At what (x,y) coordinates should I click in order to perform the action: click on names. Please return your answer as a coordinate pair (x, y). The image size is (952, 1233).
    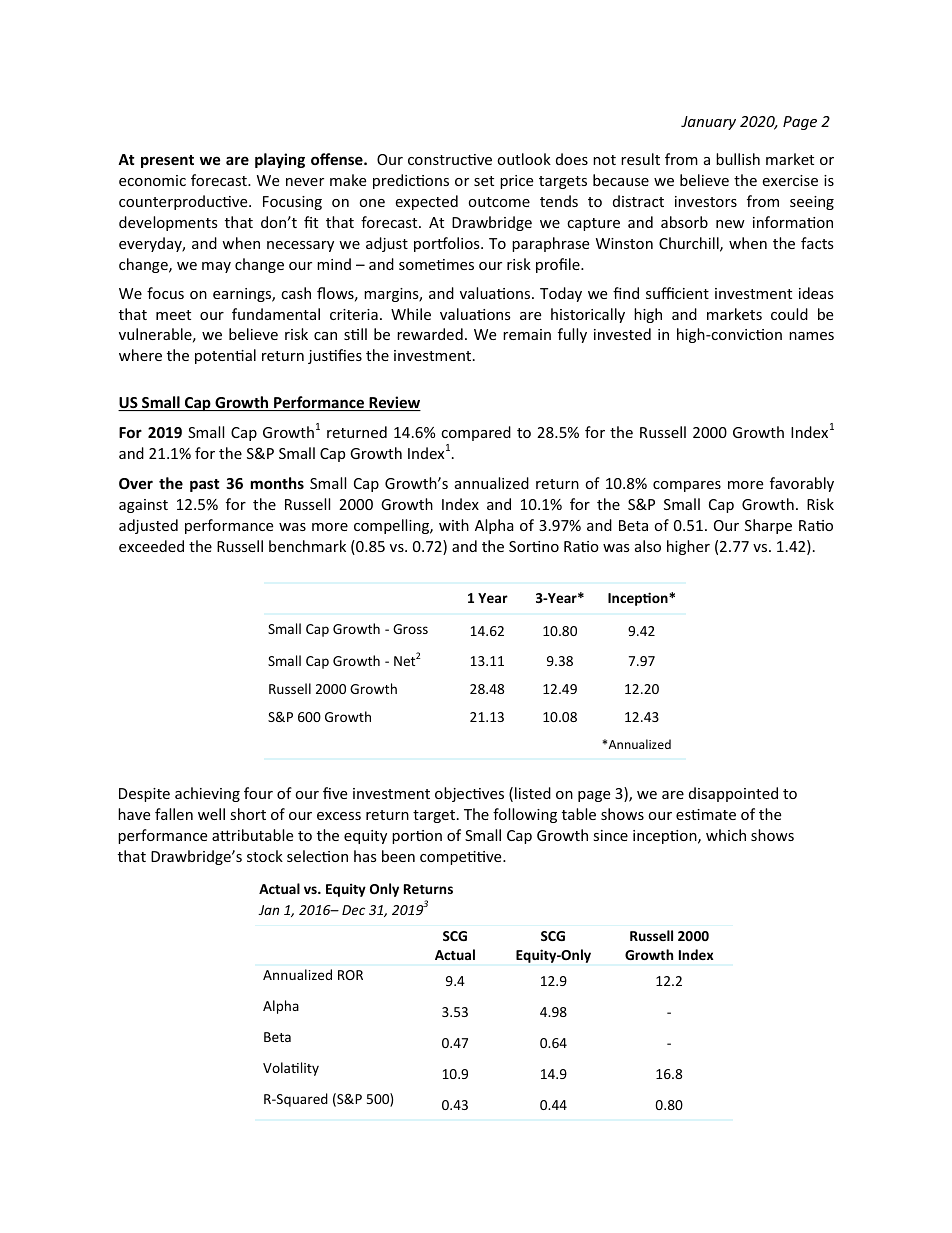
    Looking at the image, I should click on (811, 336).
